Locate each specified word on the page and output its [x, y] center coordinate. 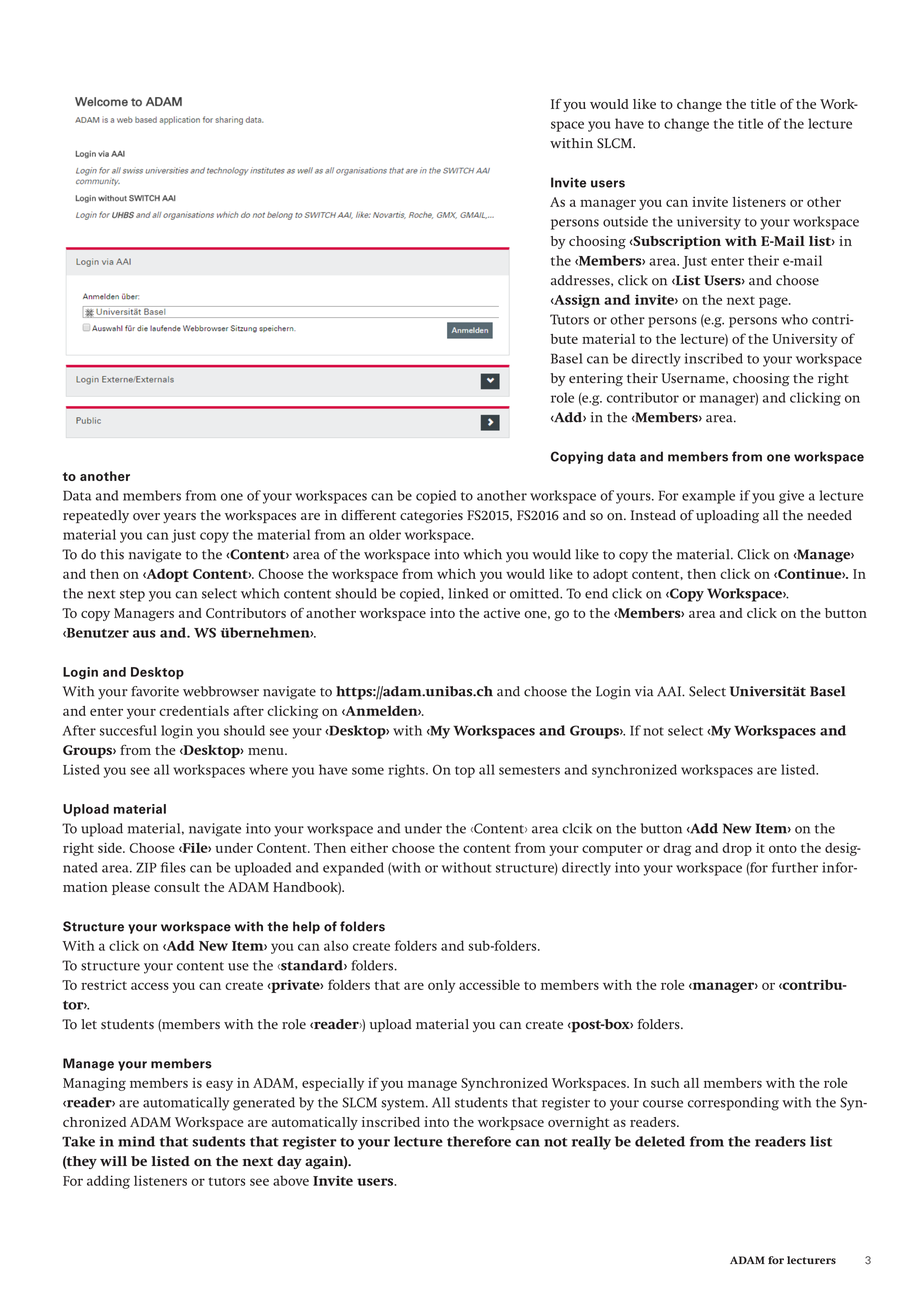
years [179, 518]
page [774, 302]
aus [144, 634]
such [665, 1083]
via [644, 691]
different [368, 515]
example [708, 497]
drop [737, 849]
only [441, 986]
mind [136, 1141]
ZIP [146, 867]
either [369, 848]
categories [431, 516]
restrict [104, 985]
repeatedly [96, 516]
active [502, 613]
